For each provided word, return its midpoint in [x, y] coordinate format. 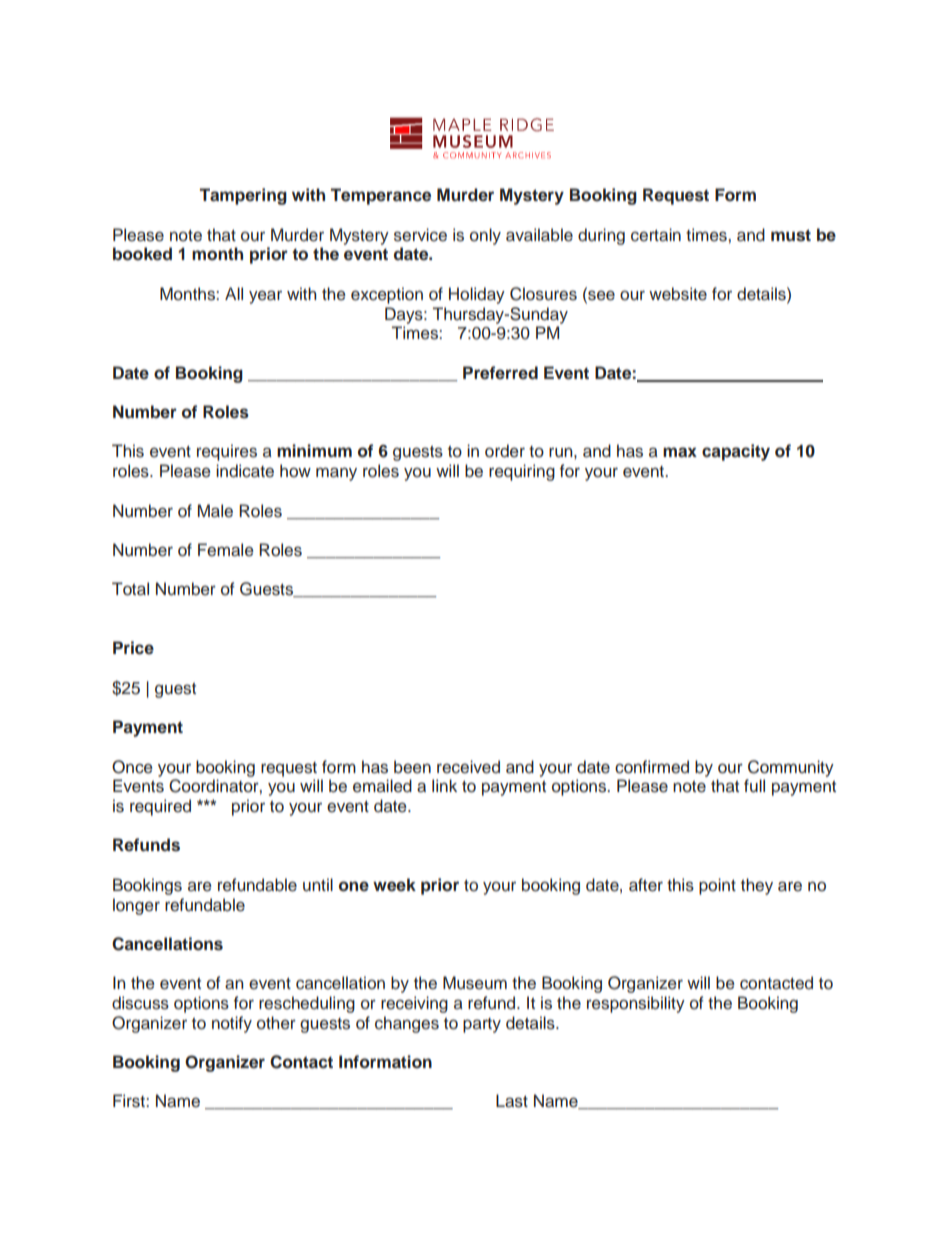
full [754, 786]
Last [512, 1101]
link [444, 785]
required [160, 807]
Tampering [243, 196]
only [485, 236]
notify [232, 1024]
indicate [245, 471]
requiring [522, 472]
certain [656, 235]
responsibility [636, 1004]
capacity [736, 452]
